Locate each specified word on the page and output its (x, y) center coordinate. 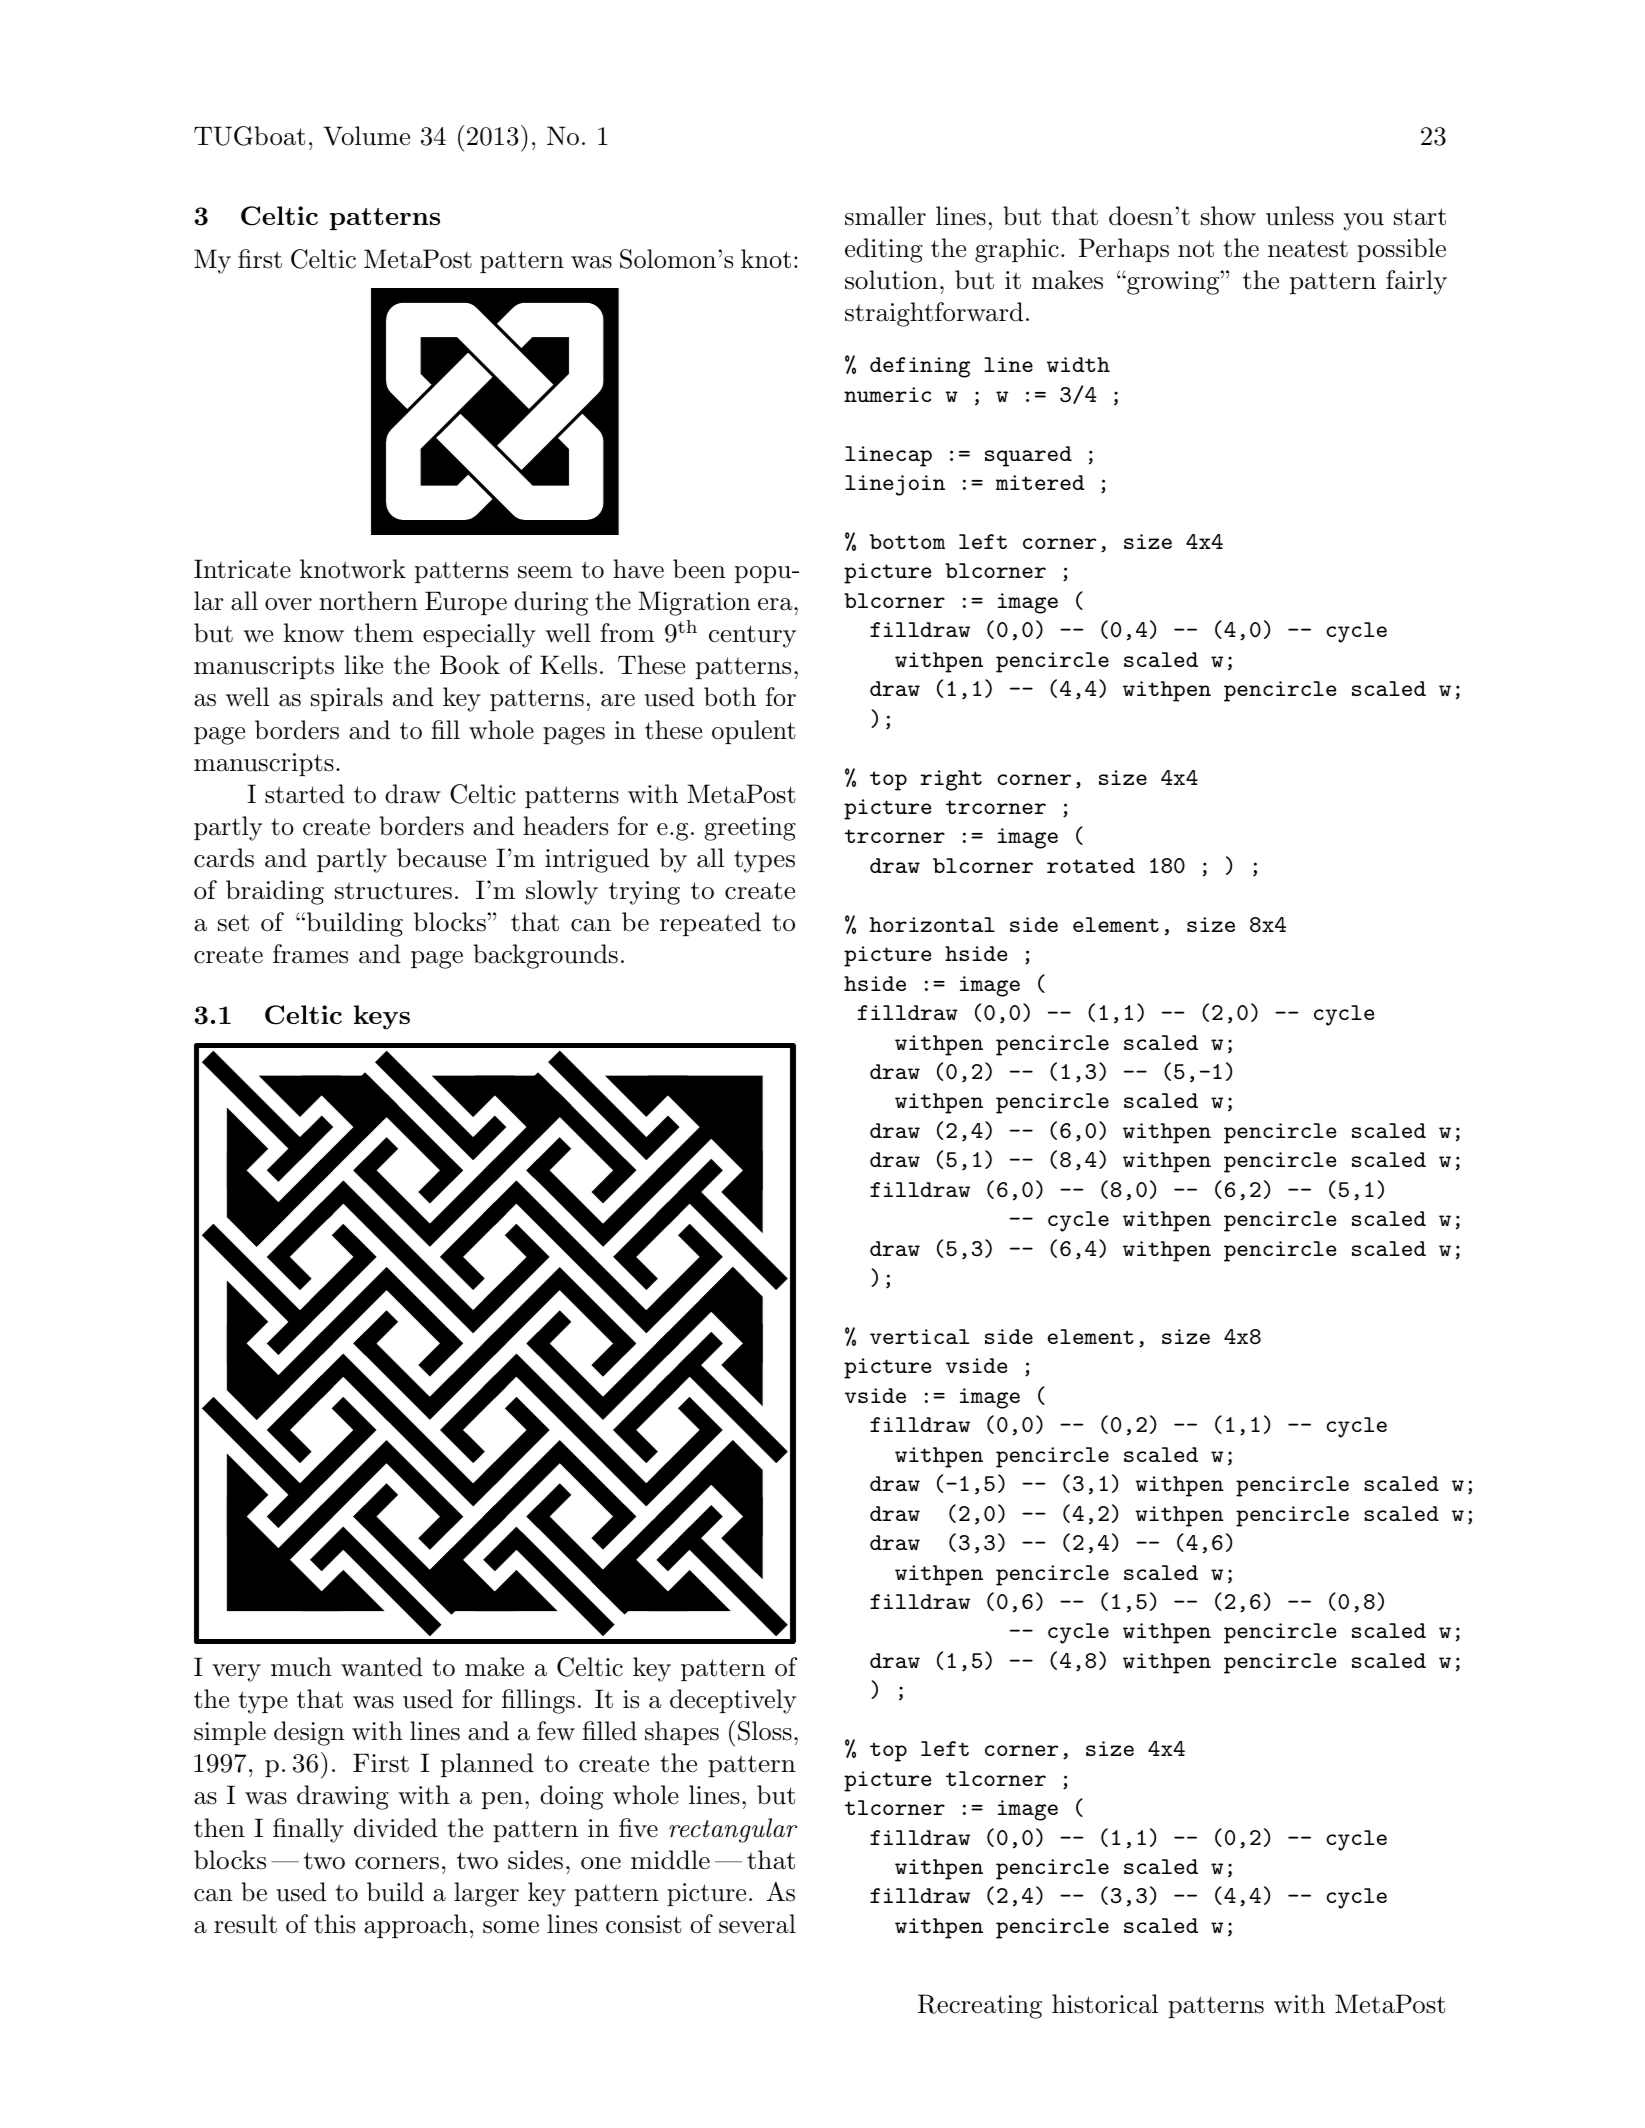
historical (1105, 2004)
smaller (885, 216)
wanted (382, 1667)
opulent (754, 732)
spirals (347, 699)
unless (1300, 216)
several (757, 1924)
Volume (366, 136)
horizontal (932, 924)
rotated (1091, 865)
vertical (919, 1336)
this (334, 1924)
